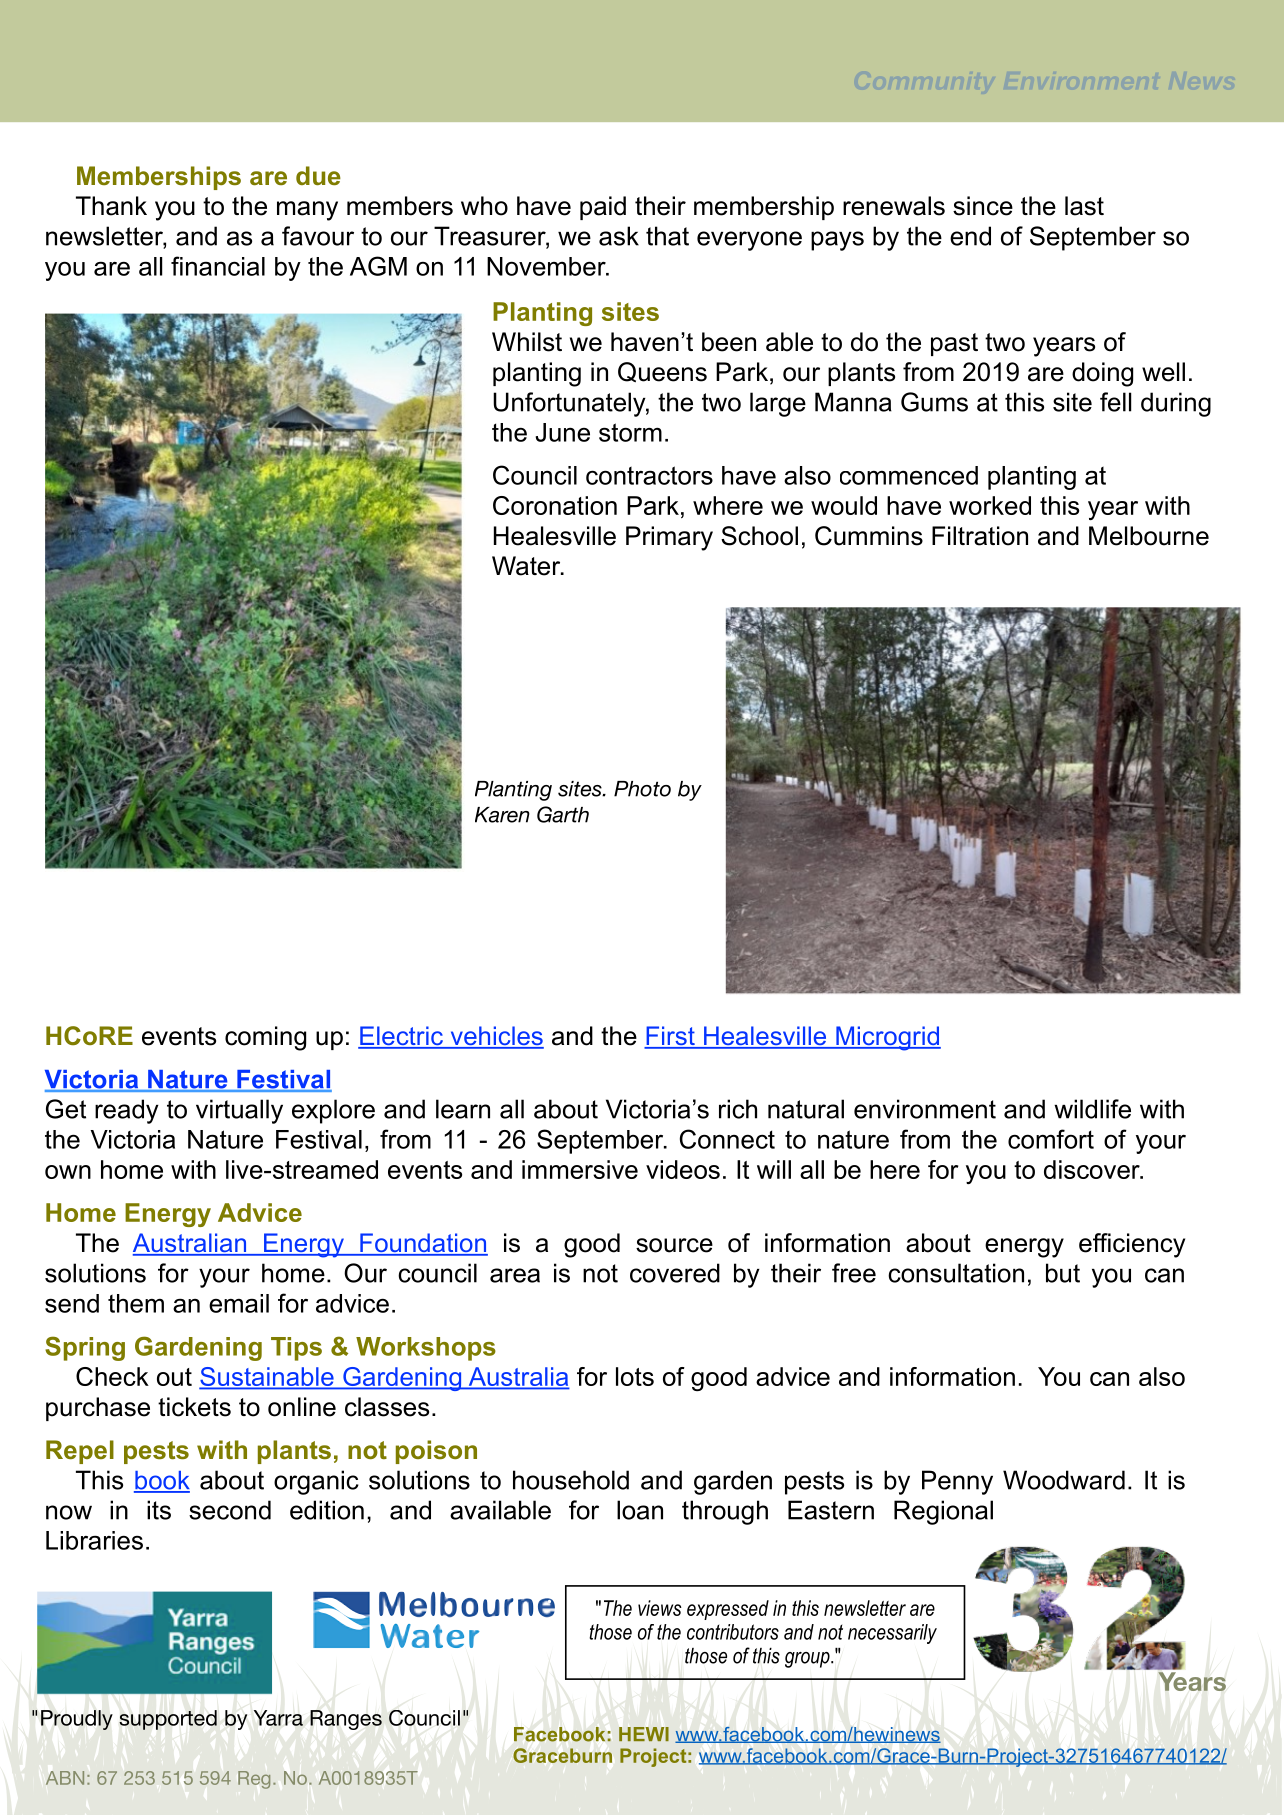 This screenshot has width=1284, height=1815. Describe the element at coordinates (619, 236) in the screenshot. I see `ask` at that location.
